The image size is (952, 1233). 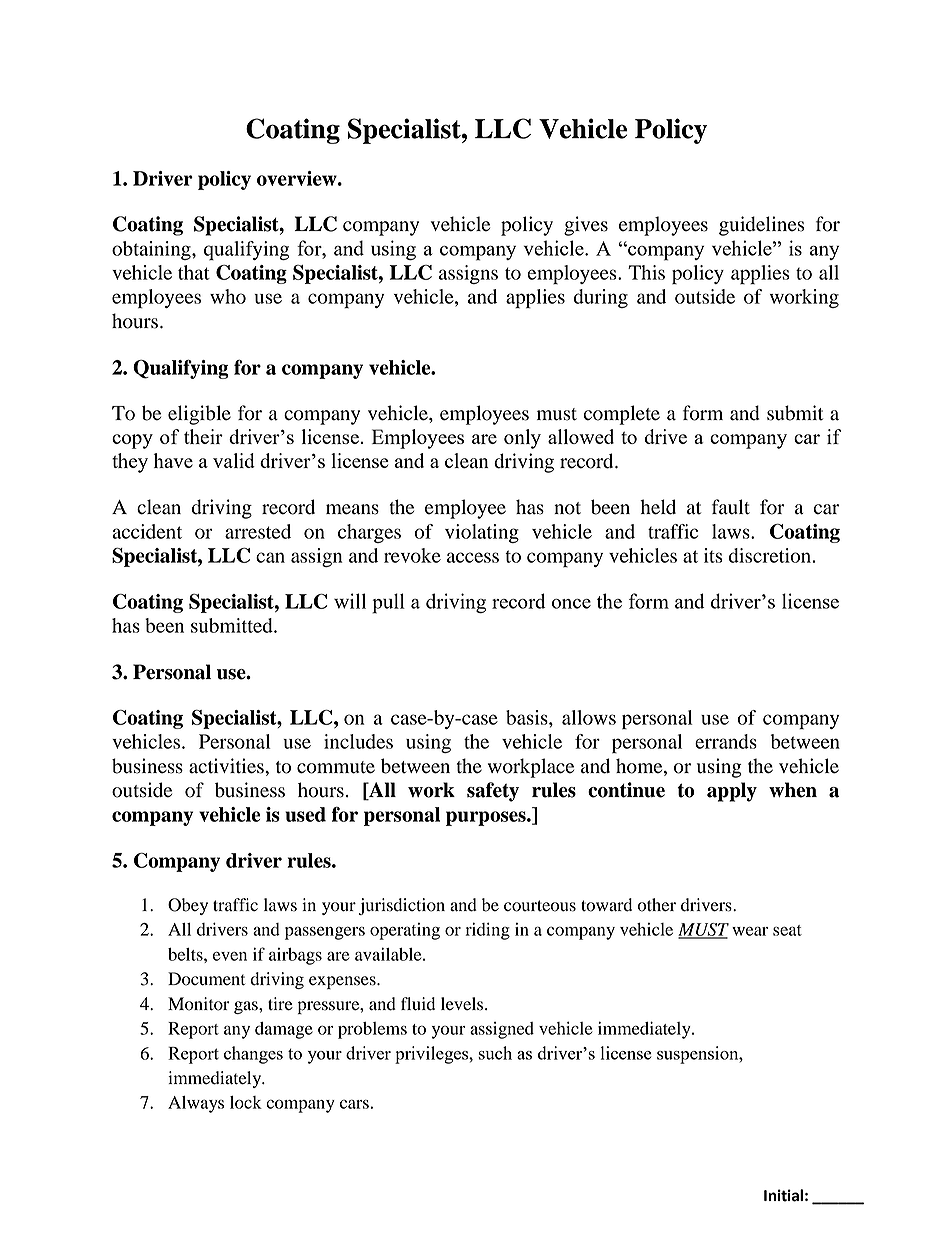 I want to click on Initial, so click(x=783, y=1195).
